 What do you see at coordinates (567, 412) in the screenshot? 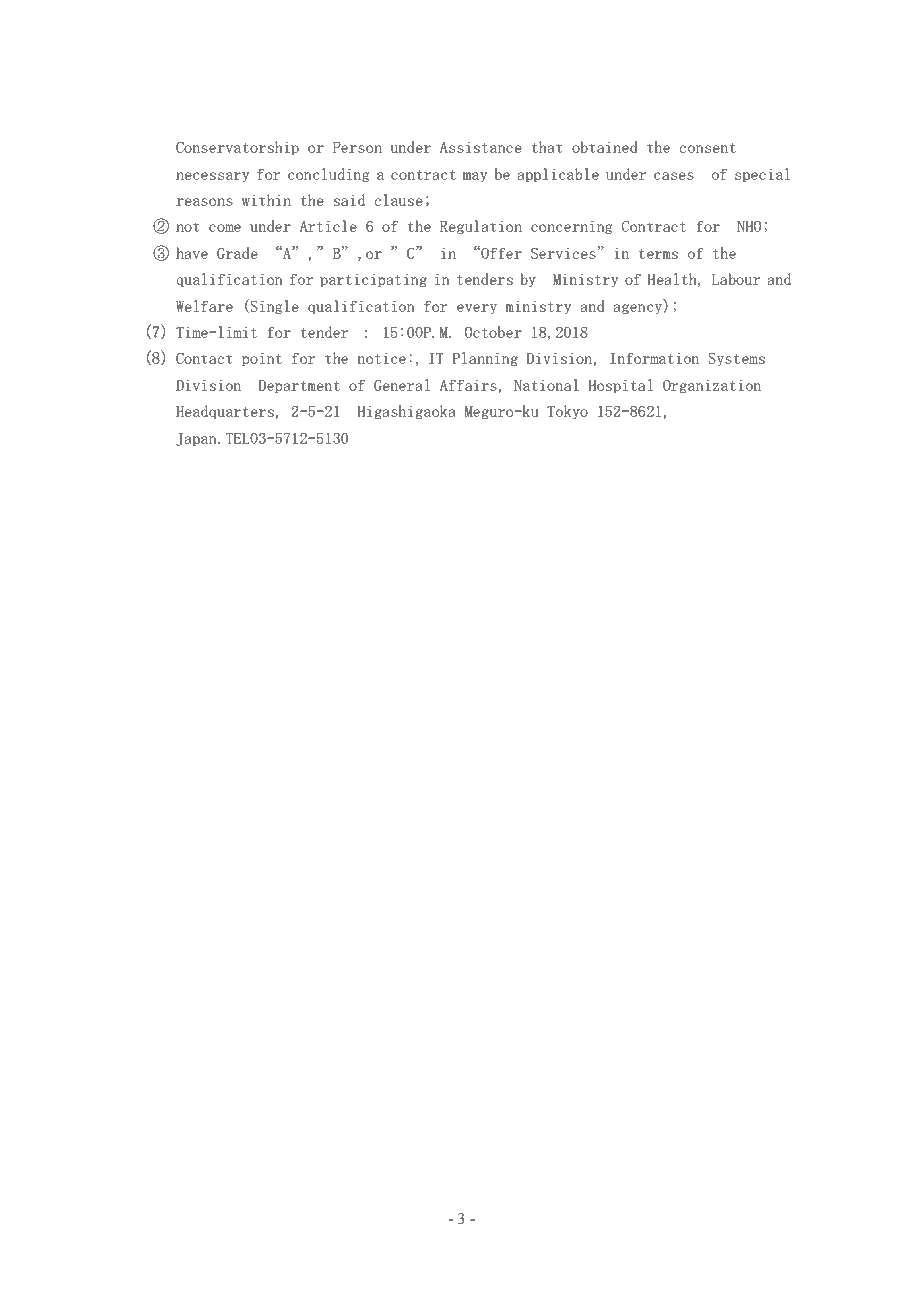
I see `Tokyo` at bounding box center [567, 412].
